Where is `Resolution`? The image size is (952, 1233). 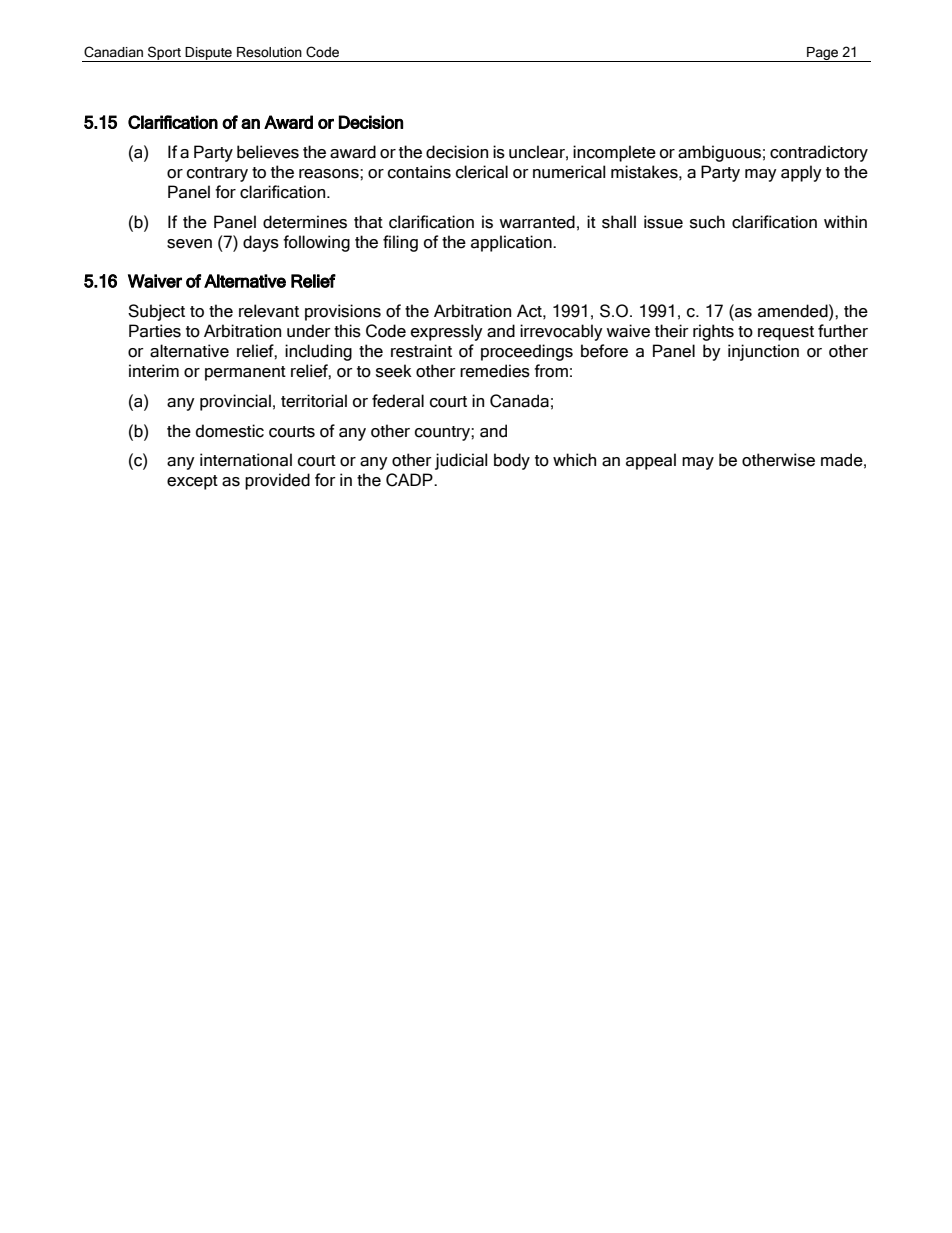 Resolution is located at coordinates (269, 52).
